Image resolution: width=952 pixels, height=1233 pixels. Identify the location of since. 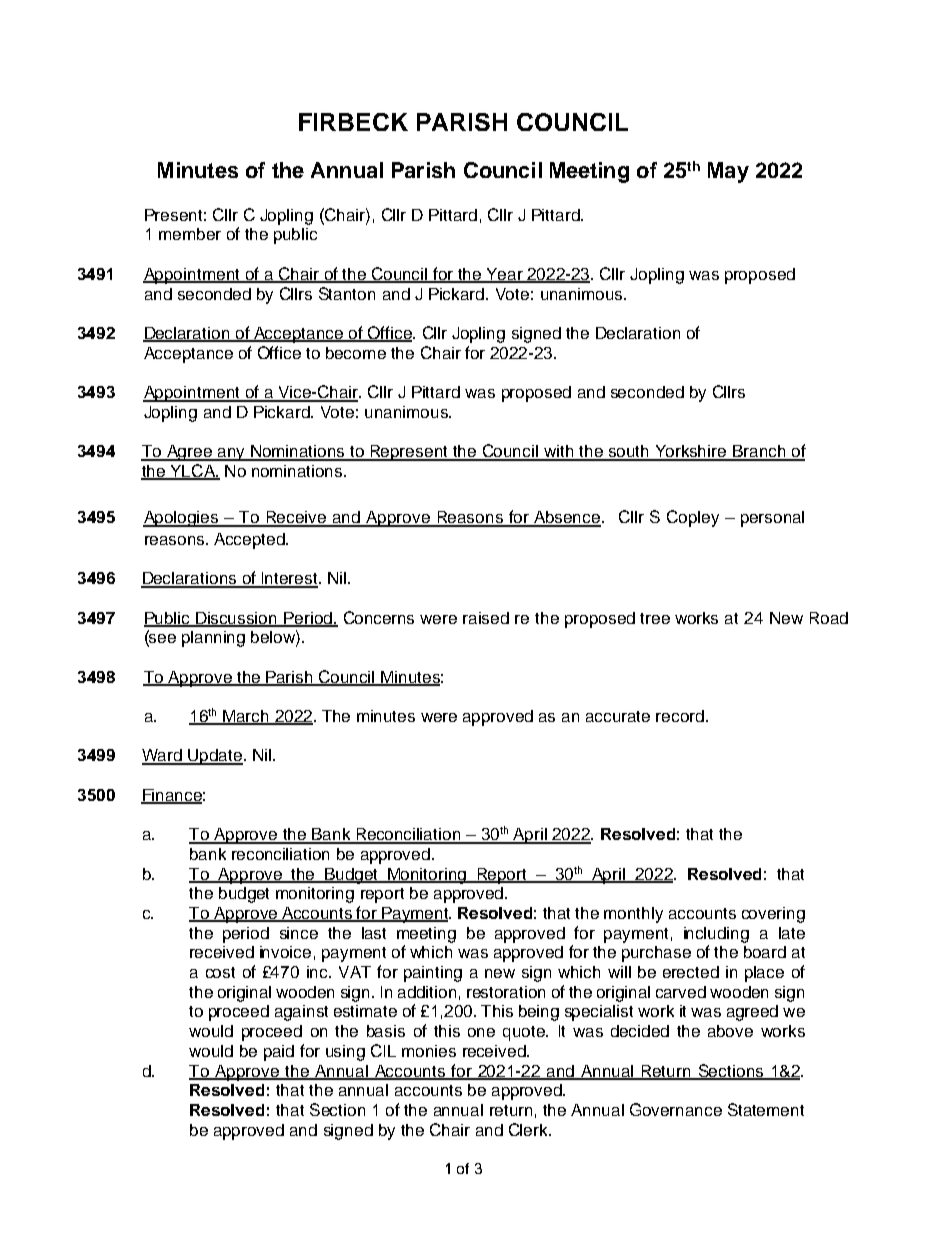
(299, 933).
